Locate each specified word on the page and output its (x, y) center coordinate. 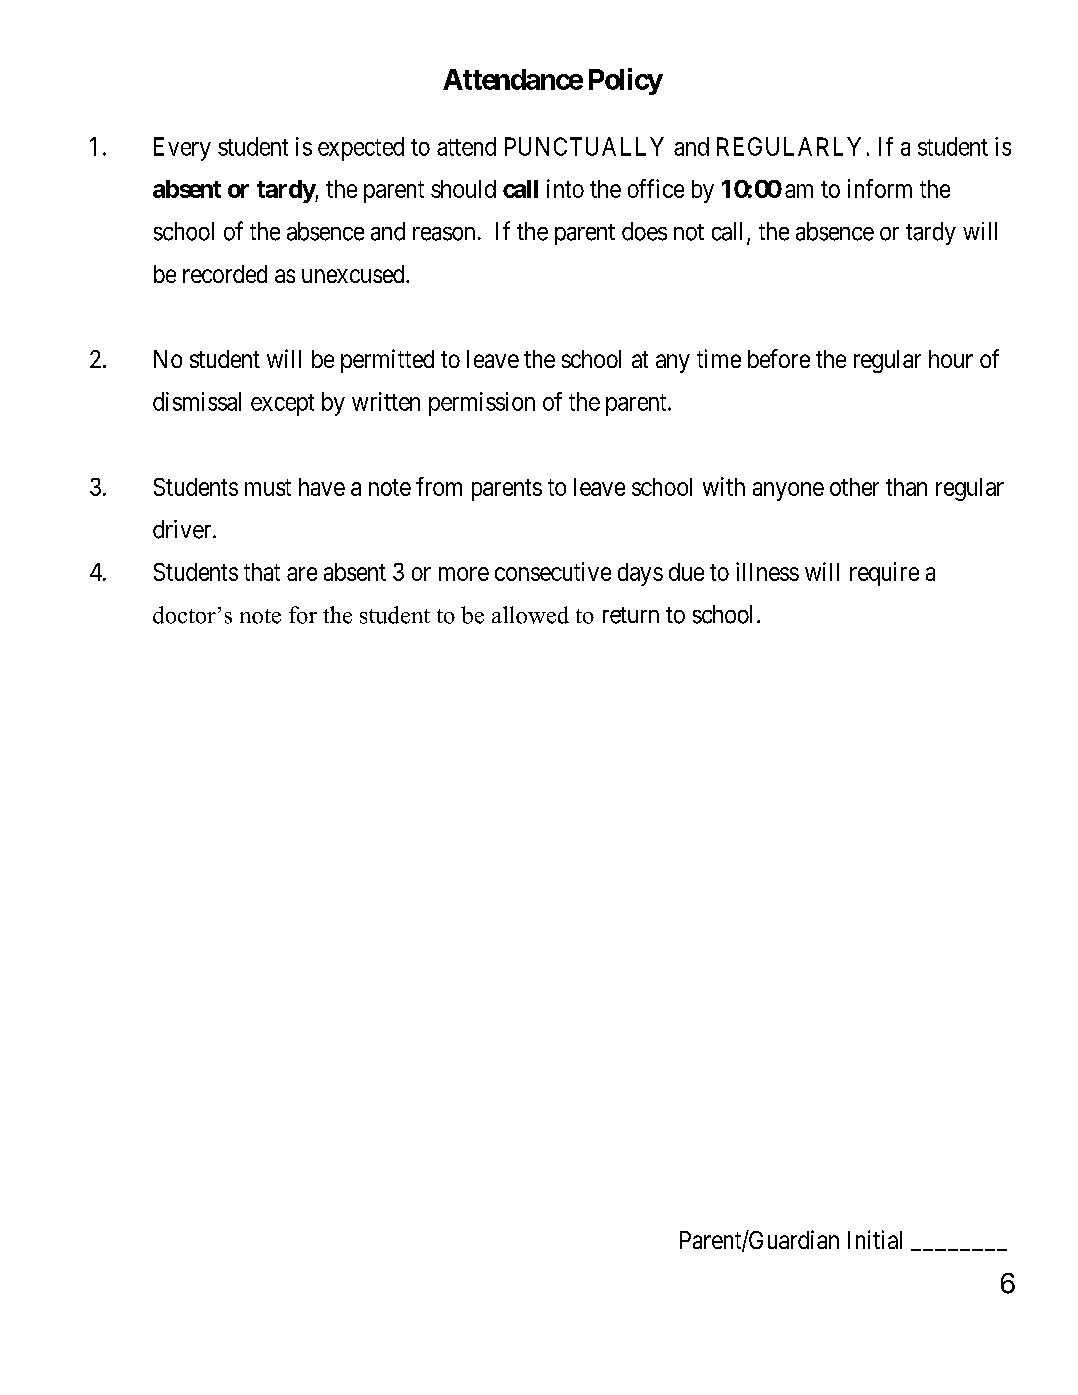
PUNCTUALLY (584, 146)
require (884, 574)
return (631, 615)
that (262, 572)
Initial (875, 1239)
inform (880, 188)
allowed (530, 615)
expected (361, 149)
